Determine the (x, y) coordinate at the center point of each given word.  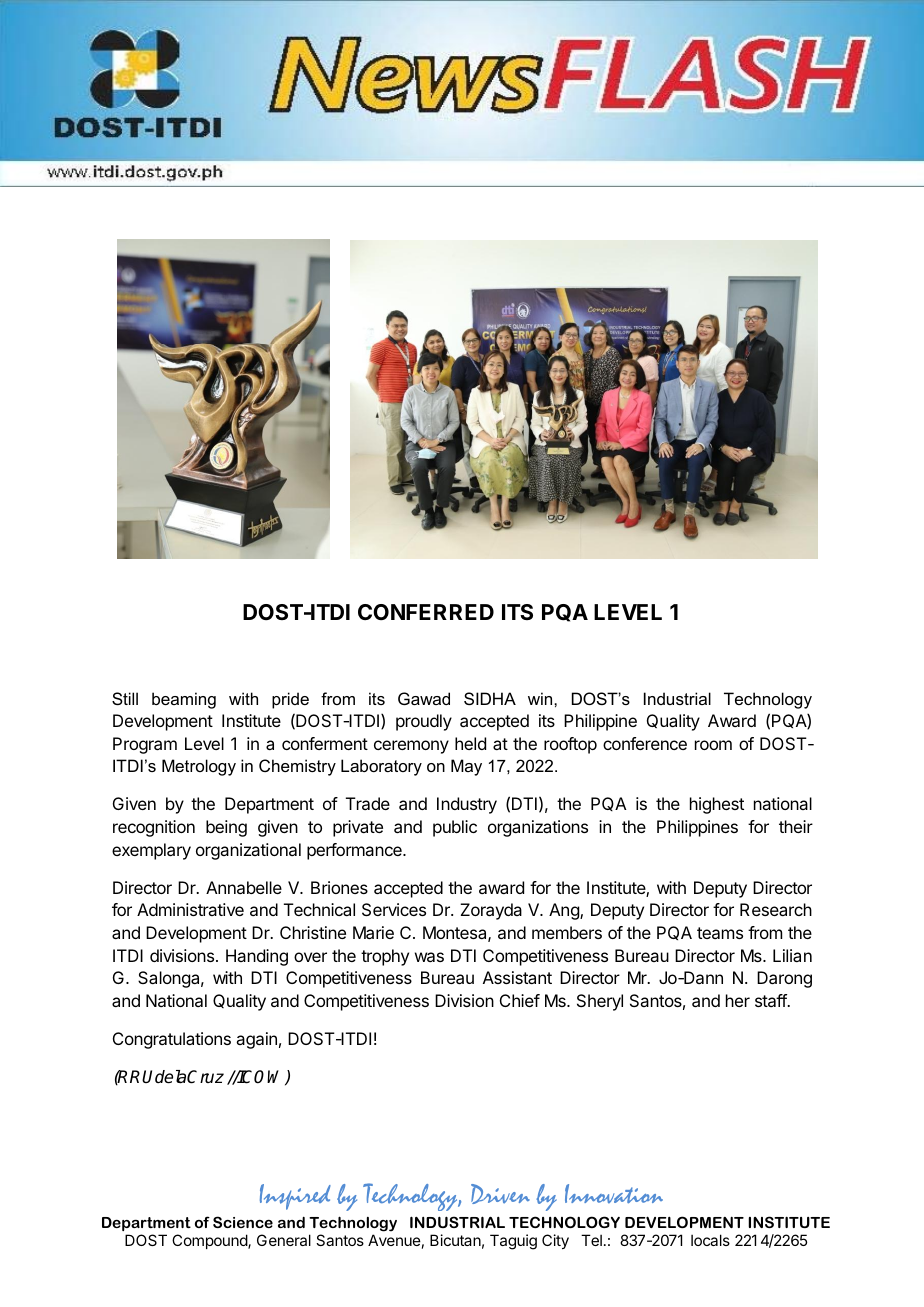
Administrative (190, 909)
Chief (520, 1000)
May (466, 767)
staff (771, 1000)
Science (243, 1222)
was (429, 957)
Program (145, 745)
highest (717, 805)
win (541, 698)
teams (720, 933)
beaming (184, 700)
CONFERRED (426, 612)
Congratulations (172, 1040)
